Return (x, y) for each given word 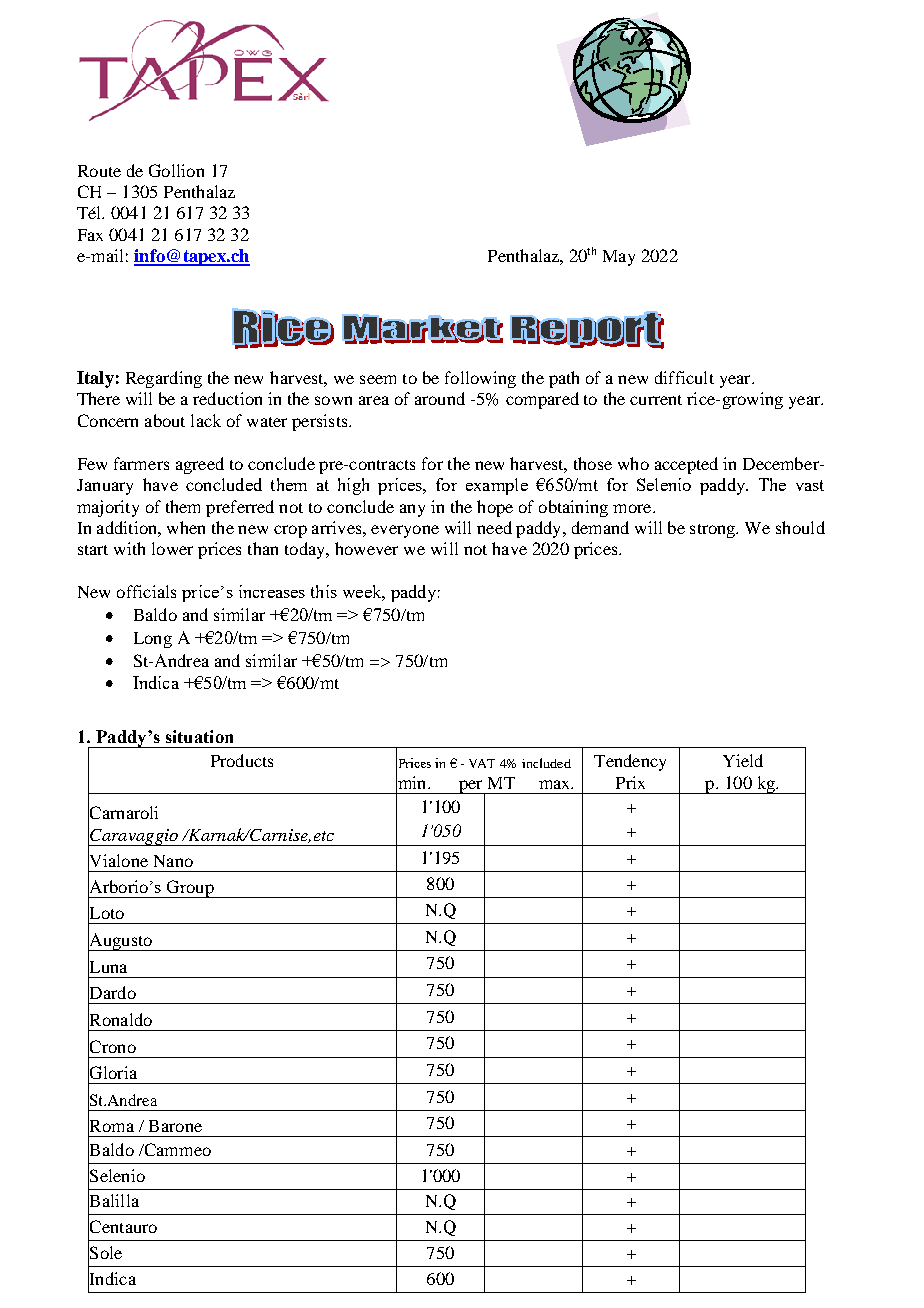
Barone (175, 1126)
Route (99, 171)
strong (714, 531)
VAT (482, 763)
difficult (684, 377)
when (186, 527)
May (619, 258)
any (412, 510)
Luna (107, 966)
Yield (743, 760)
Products (242, 760)
